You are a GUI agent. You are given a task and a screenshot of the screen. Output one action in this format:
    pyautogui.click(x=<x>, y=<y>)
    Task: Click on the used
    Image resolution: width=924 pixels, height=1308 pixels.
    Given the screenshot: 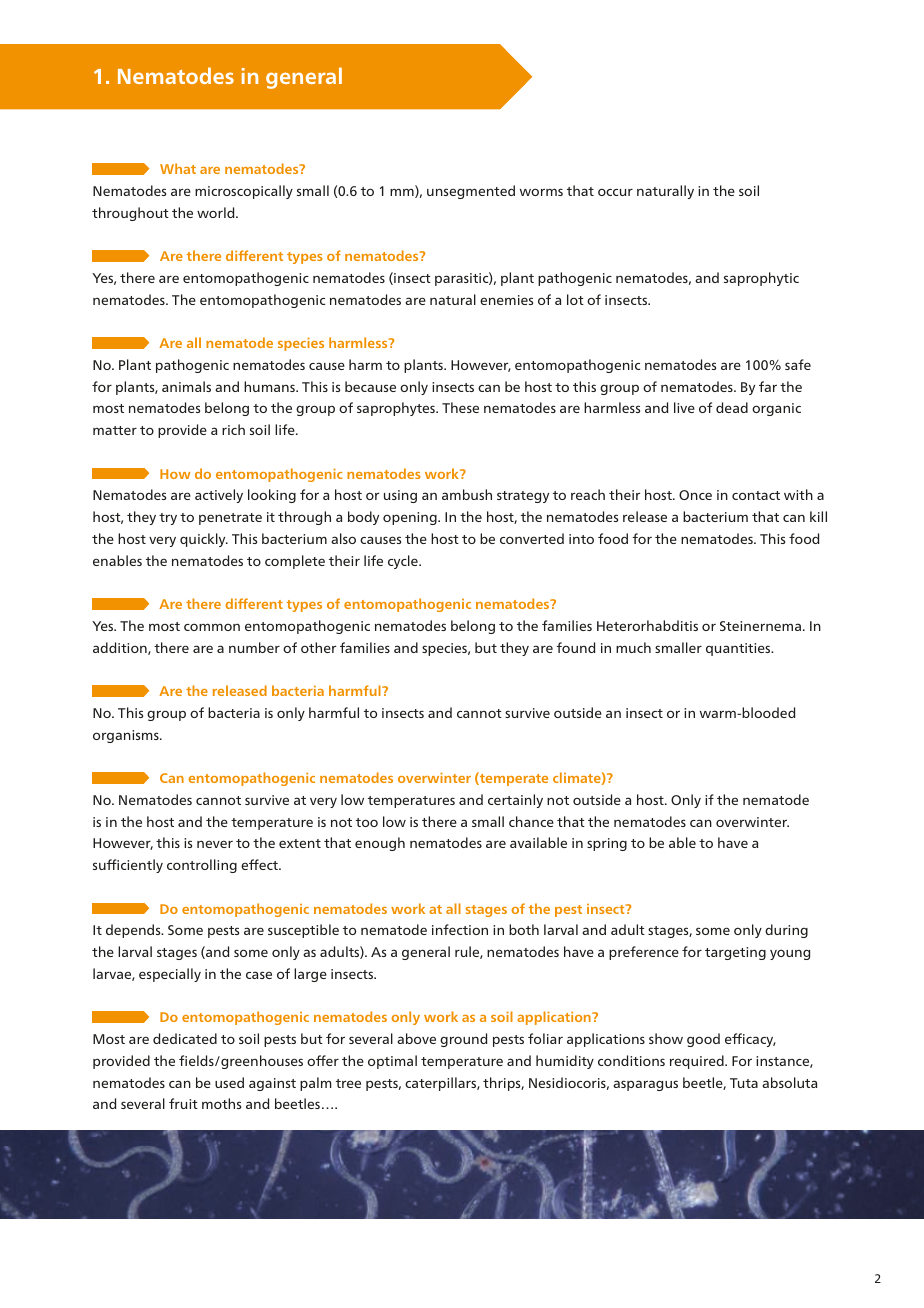 What is the action you would take?
    pyautogui.click(x=229, y=1082)
